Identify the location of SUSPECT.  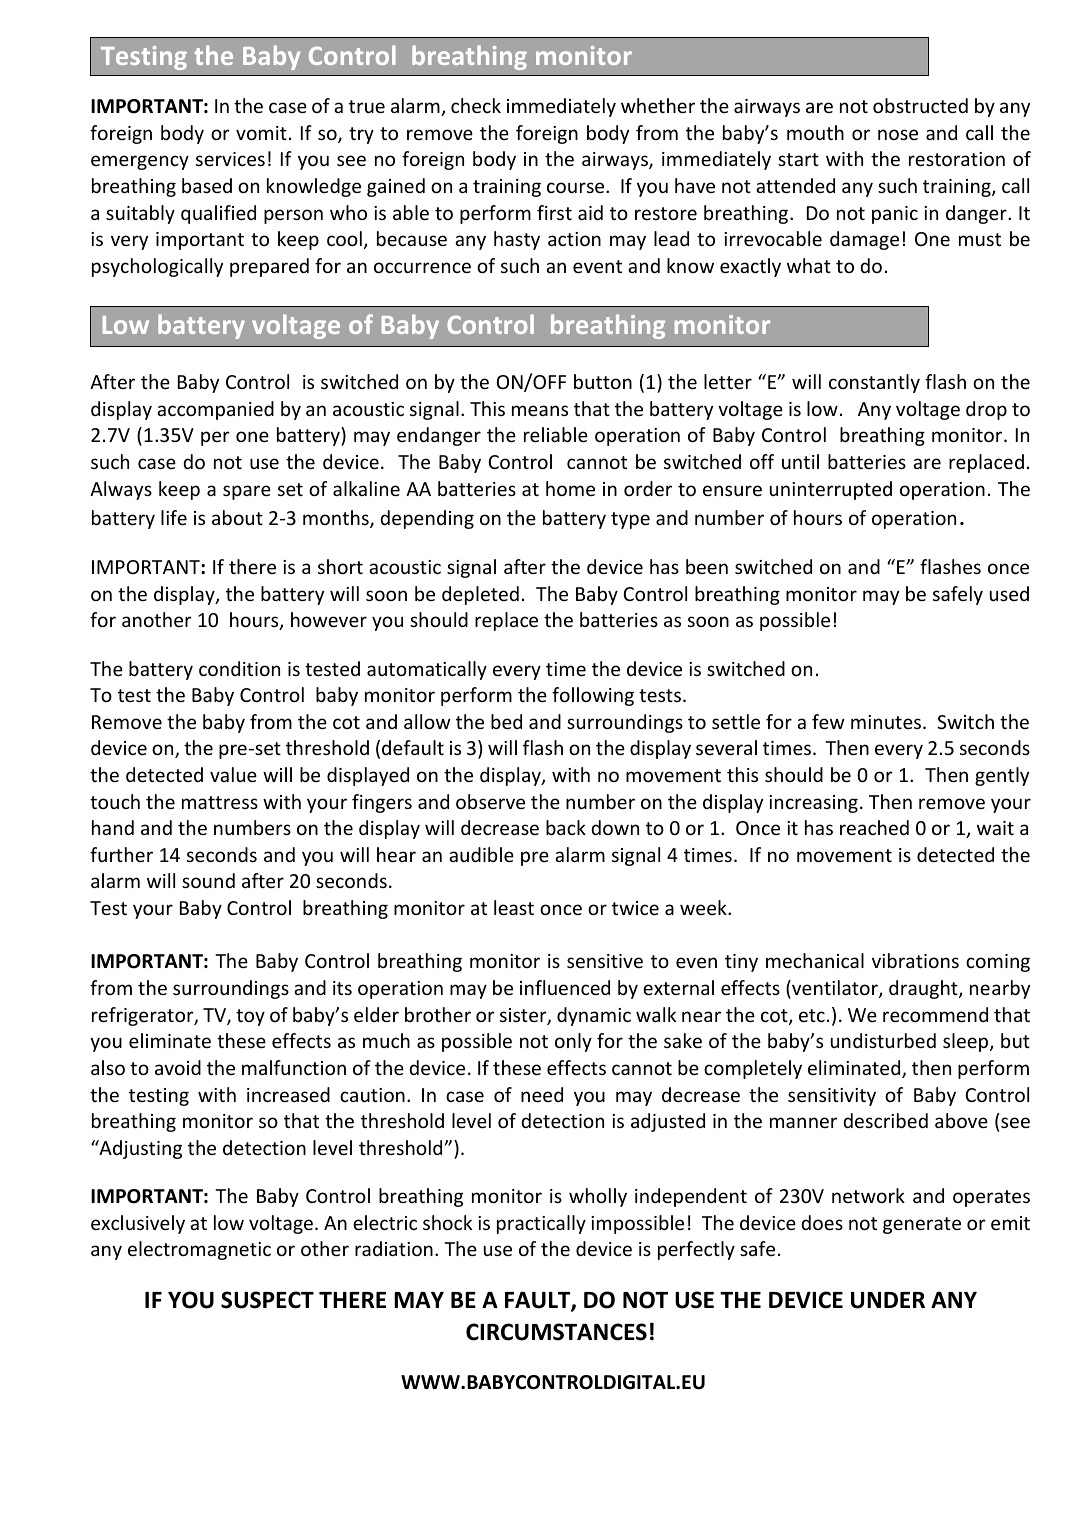
(267, 1300).
